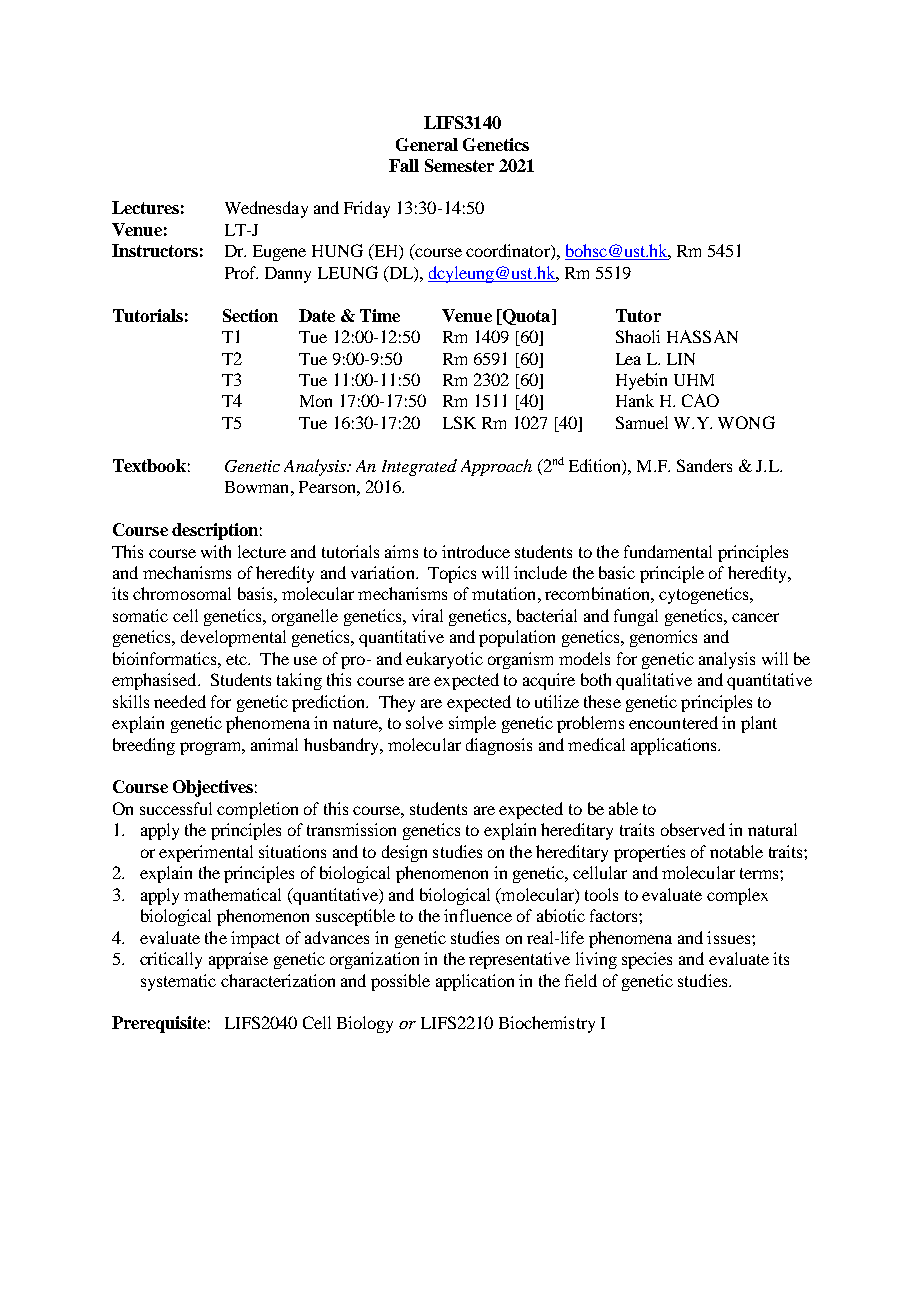 This screenshot has width=924, height=1308. I want to click on Semester, so click(459, 165).
